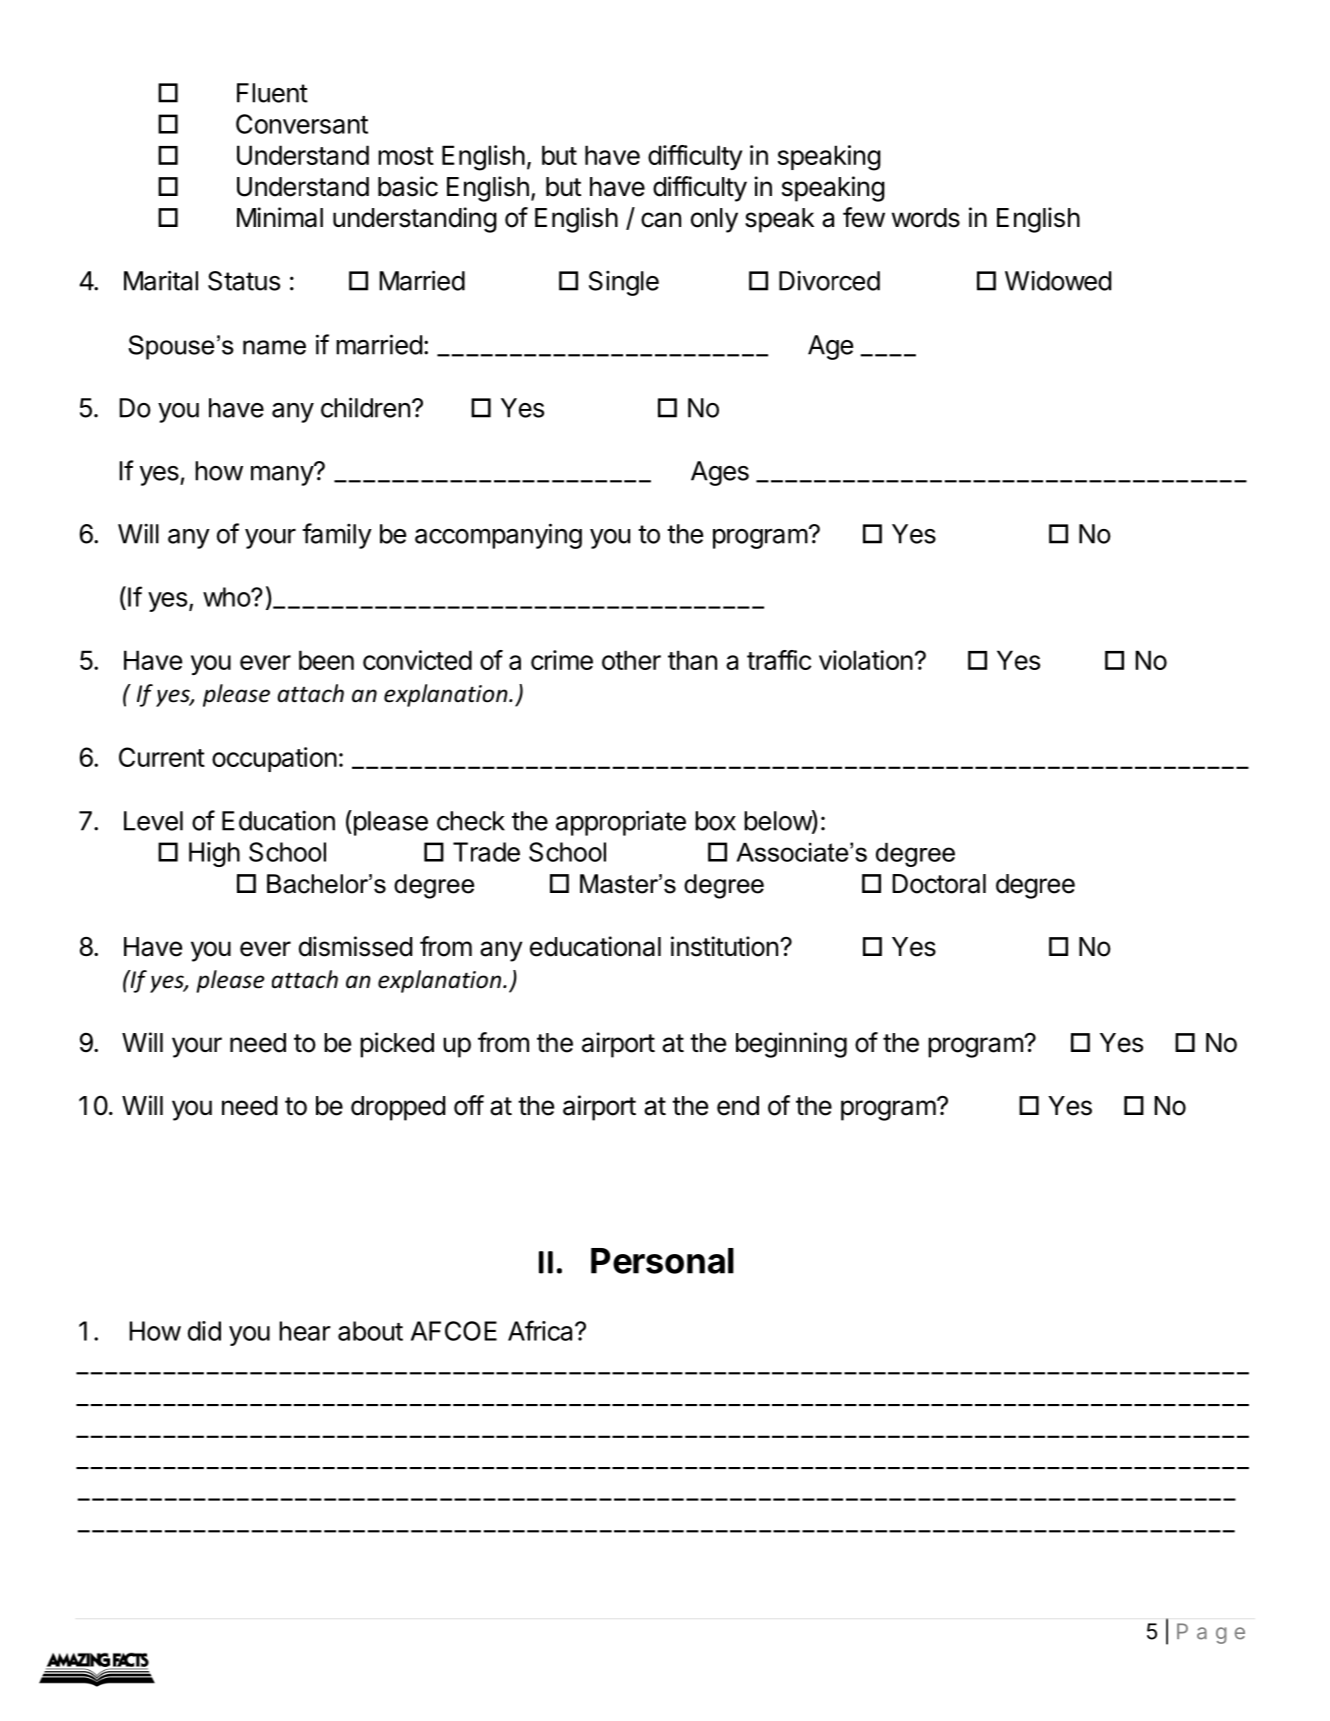 Image resolution: width=1330 pixels, height=1721 pixels. I want to click on appropriate, so click(621, 823).
